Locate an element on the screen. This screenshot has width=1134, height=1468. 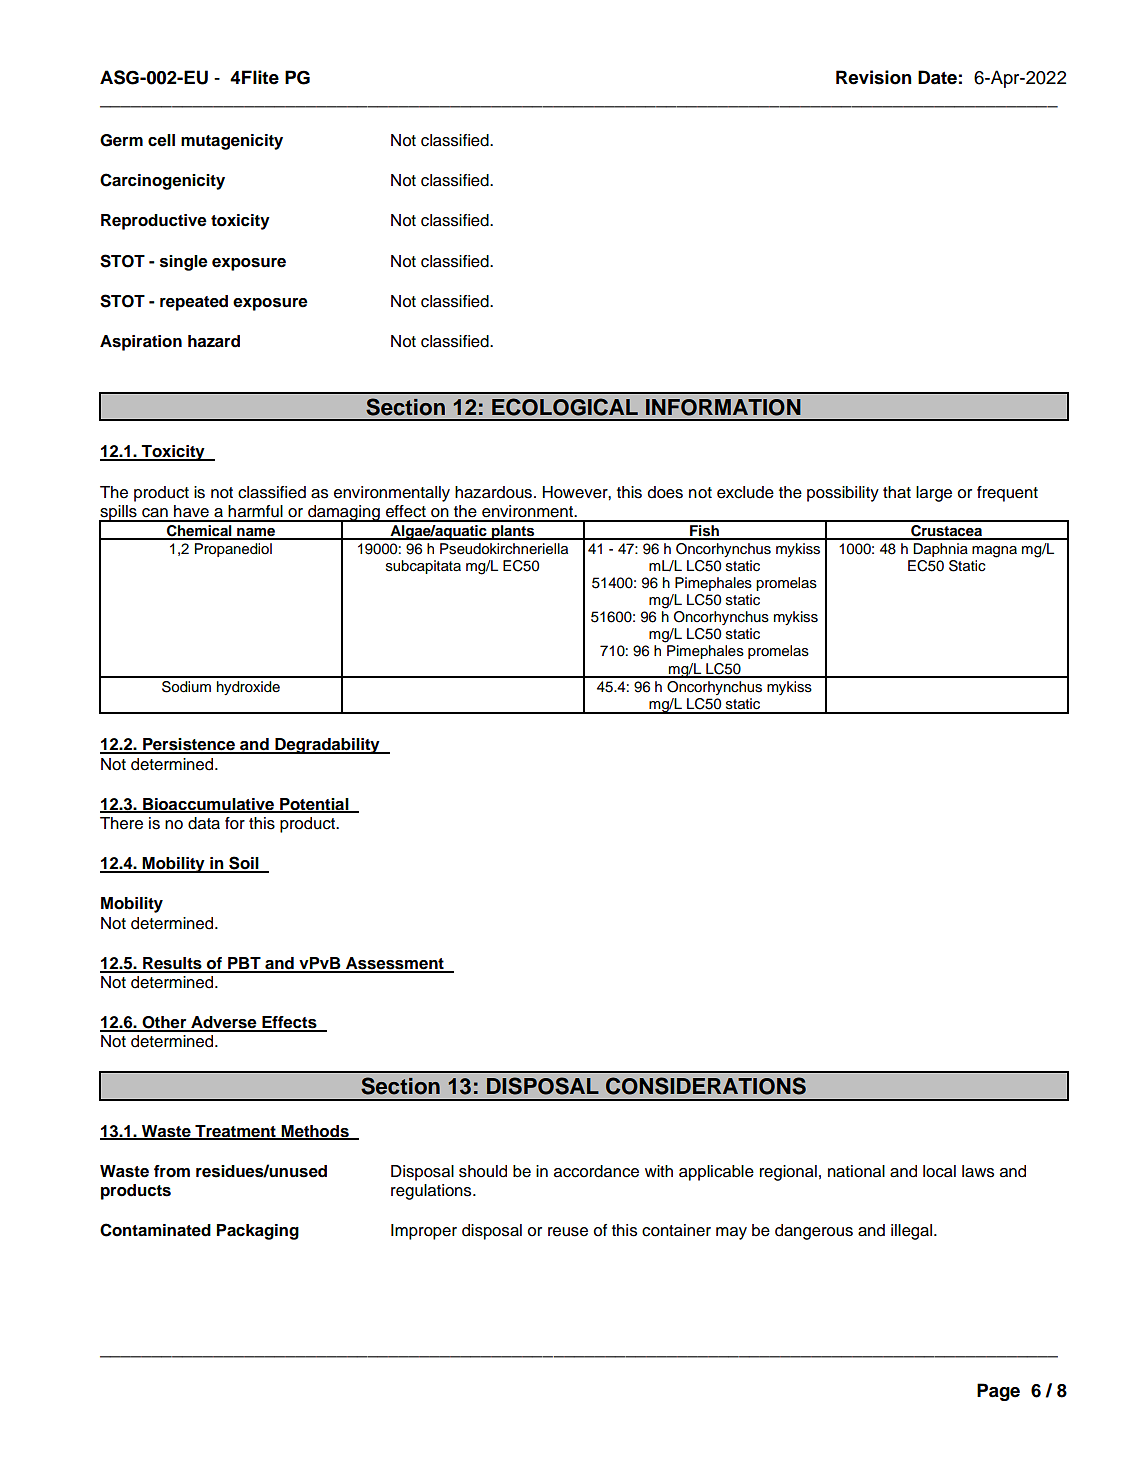
cell is located at coordinates (161, 140).
